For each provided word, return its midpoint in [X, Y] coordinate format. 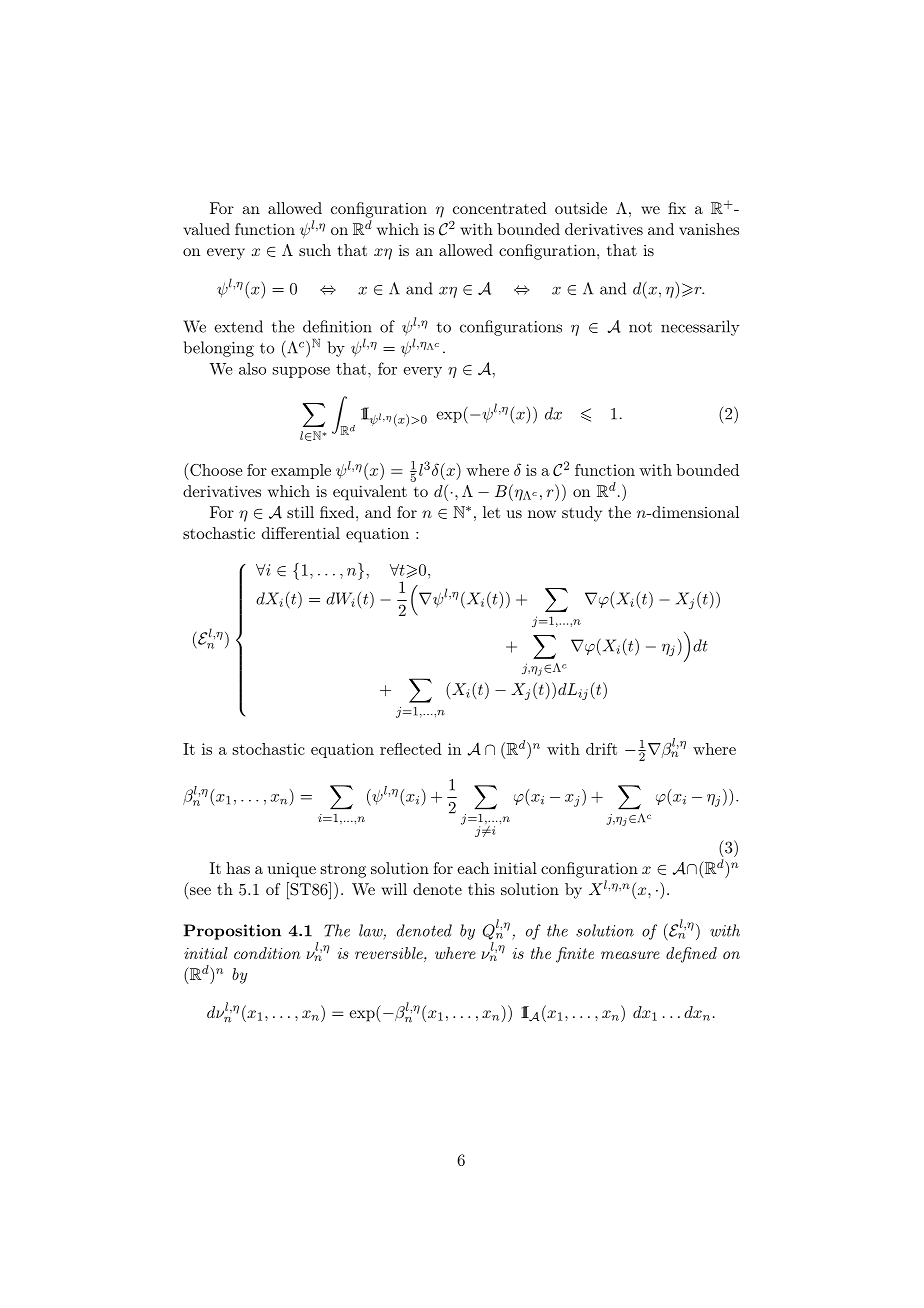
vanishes [709, 229]
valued [206, 229]
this [481, 889]
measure [630, 955]
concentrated [500, 208]
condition [267, 953]
